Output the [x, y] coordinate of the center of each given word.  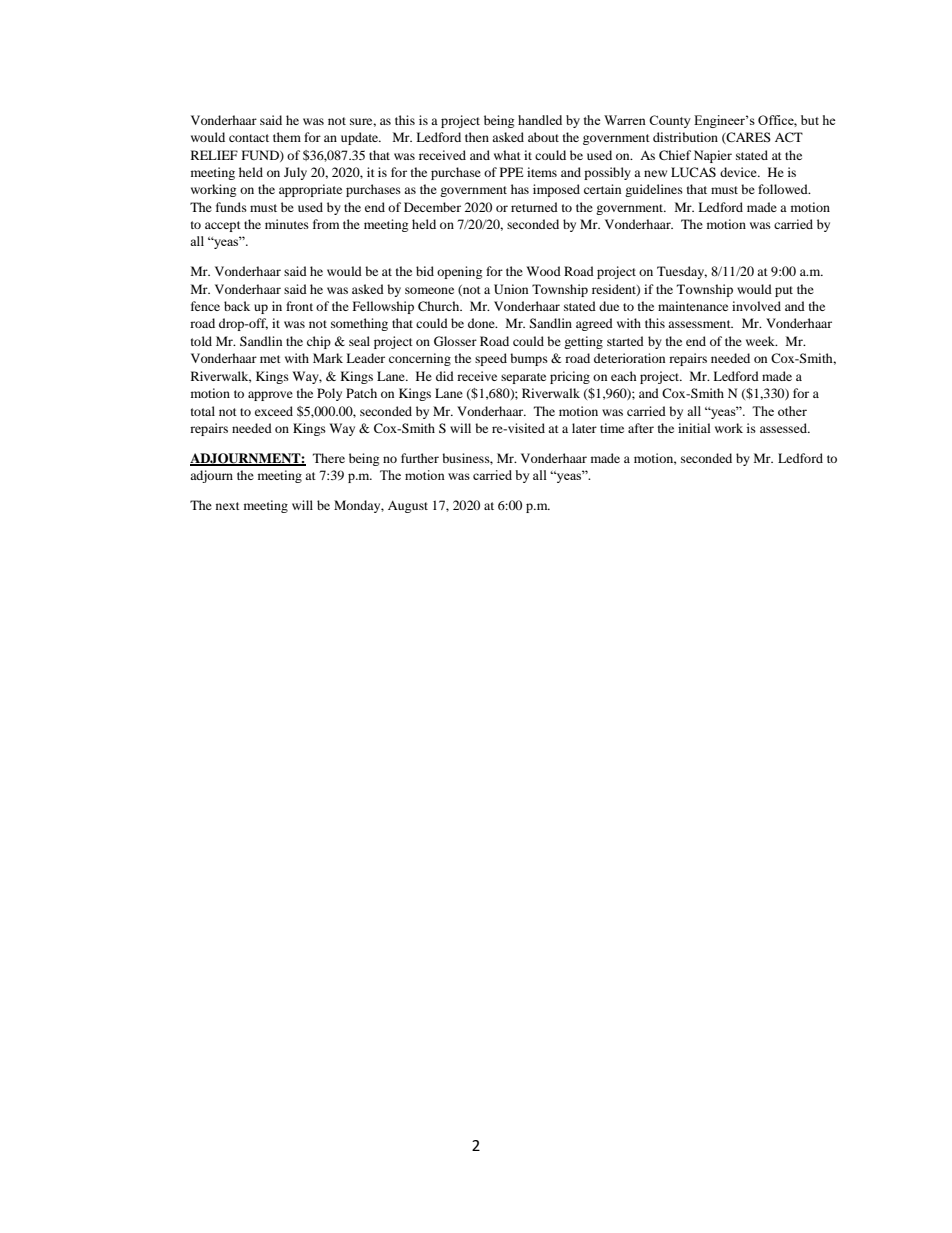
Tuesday [682, 272]
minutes [287, 224]
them [287, 137]
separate [523, 378]
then [477, 137]
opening [459, 272]
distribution [685, 137]
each [624, 376]
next [228, 506]
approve [270, 396]
